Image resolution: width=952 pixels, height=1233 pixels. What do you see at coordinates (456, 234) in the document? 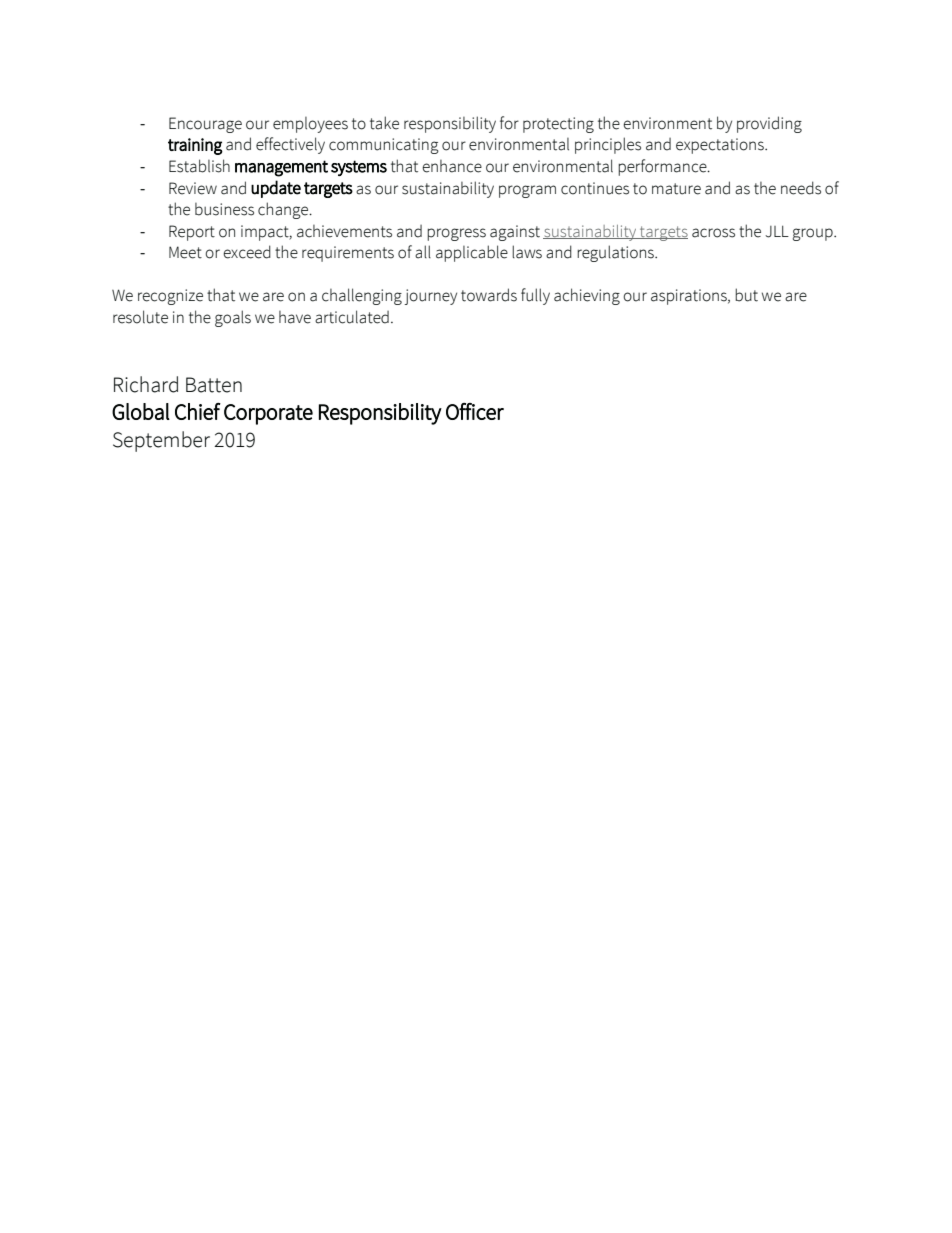
I see `progress` at bounding box center [456, 234].
